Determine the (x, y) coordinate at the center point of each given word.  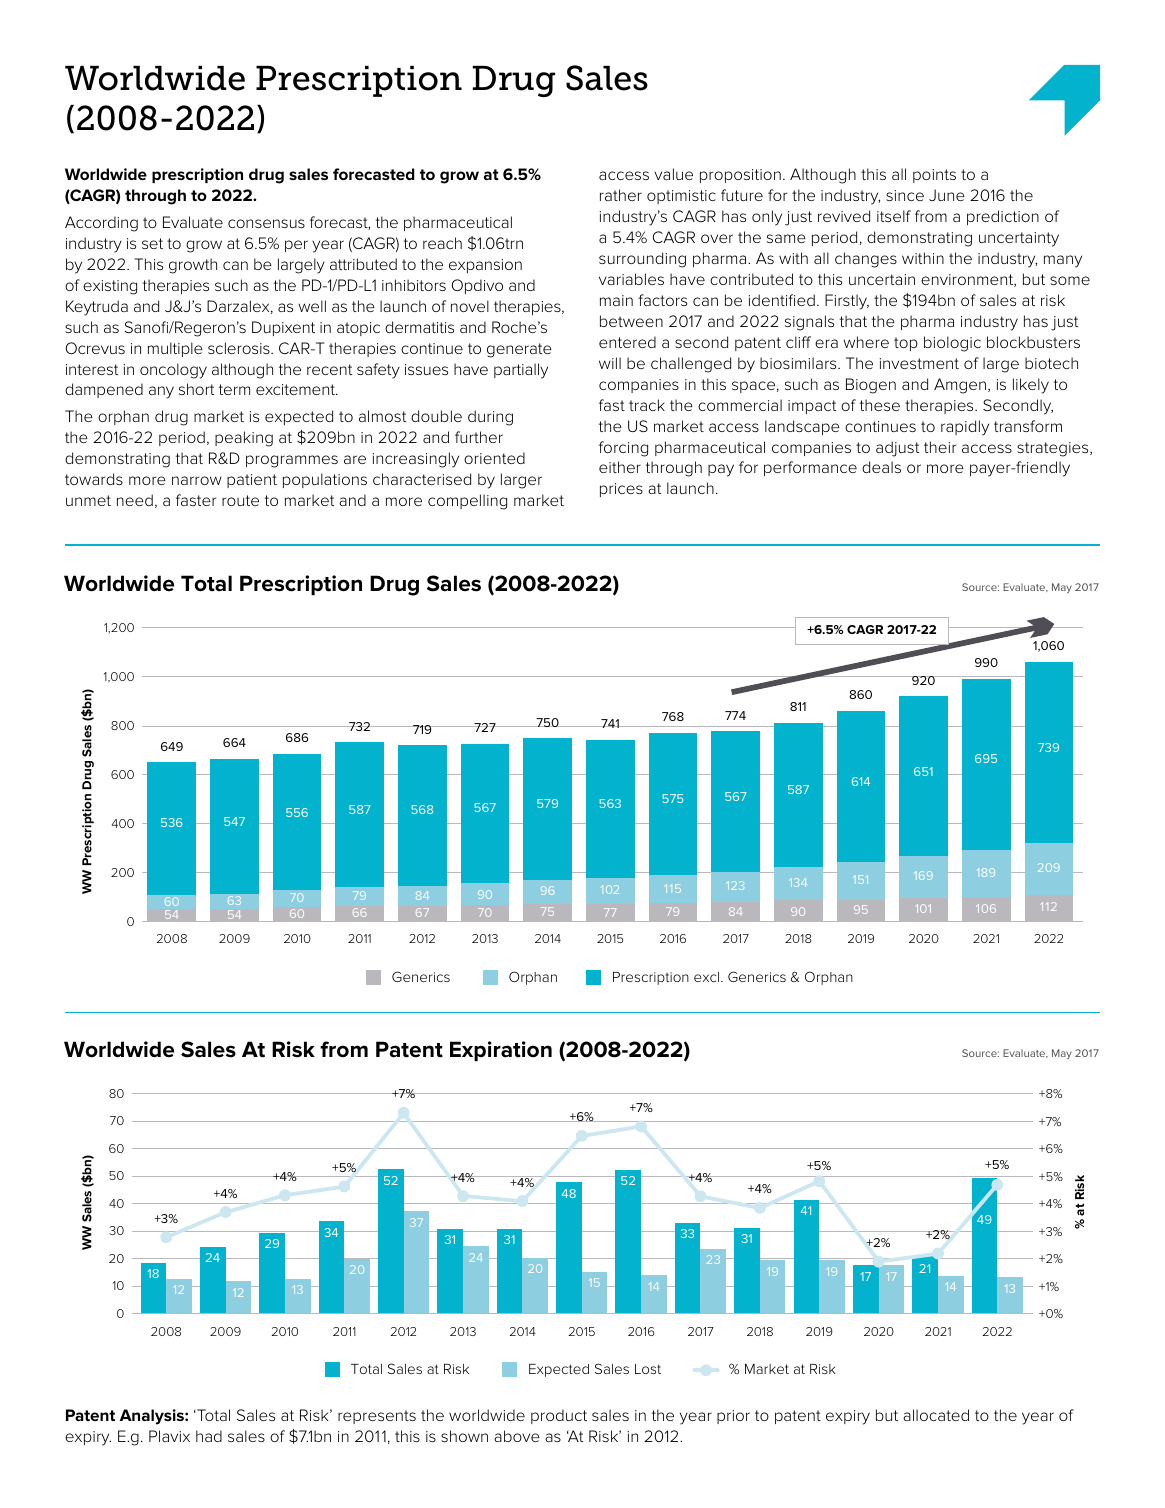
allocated (936, 1415)
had (209, 1436)
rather (621, 195)
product (559, 1416)
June (947, 195)
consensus (266, 223)
